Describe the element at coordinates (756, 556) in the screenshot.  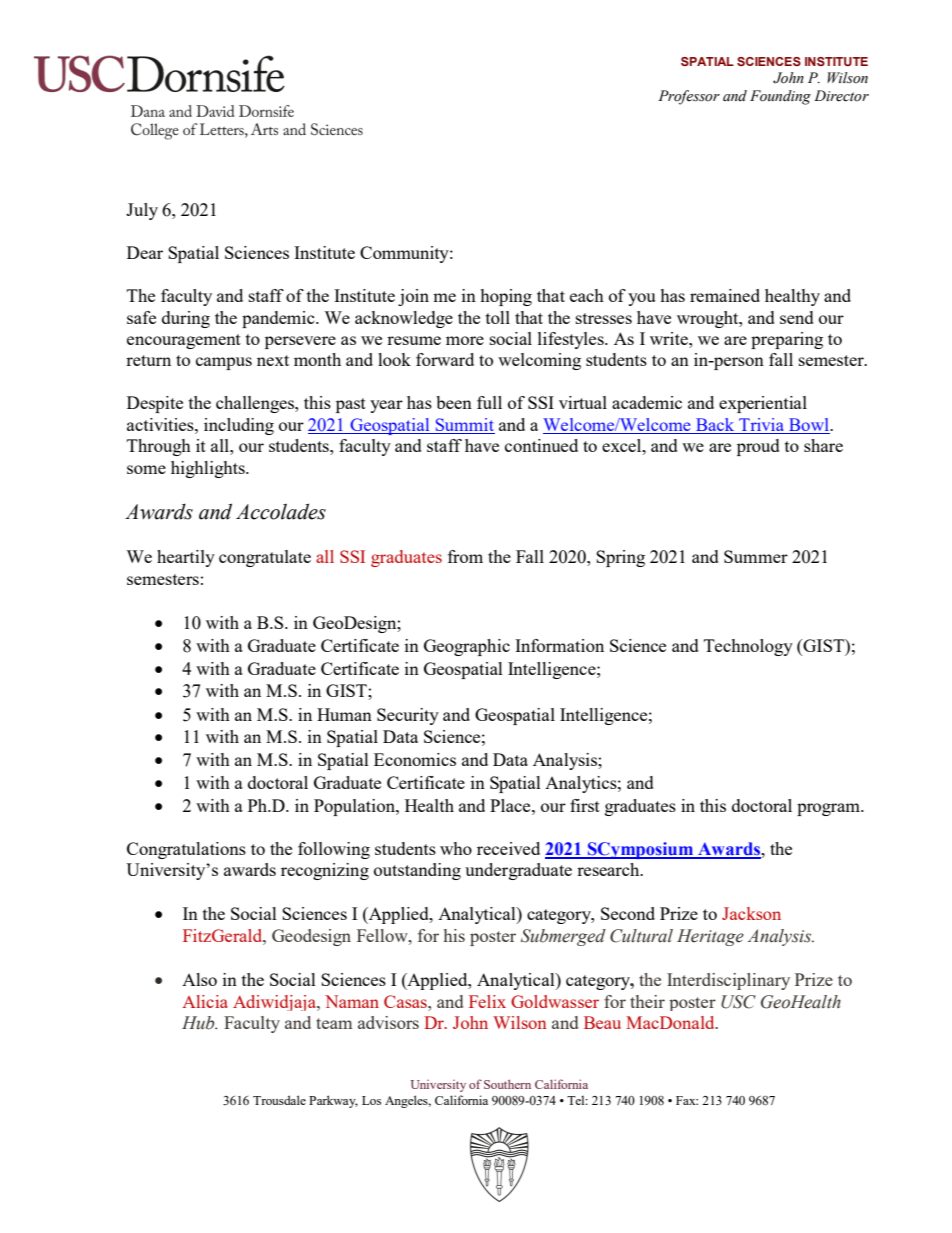
I see `Summer` at that location.
